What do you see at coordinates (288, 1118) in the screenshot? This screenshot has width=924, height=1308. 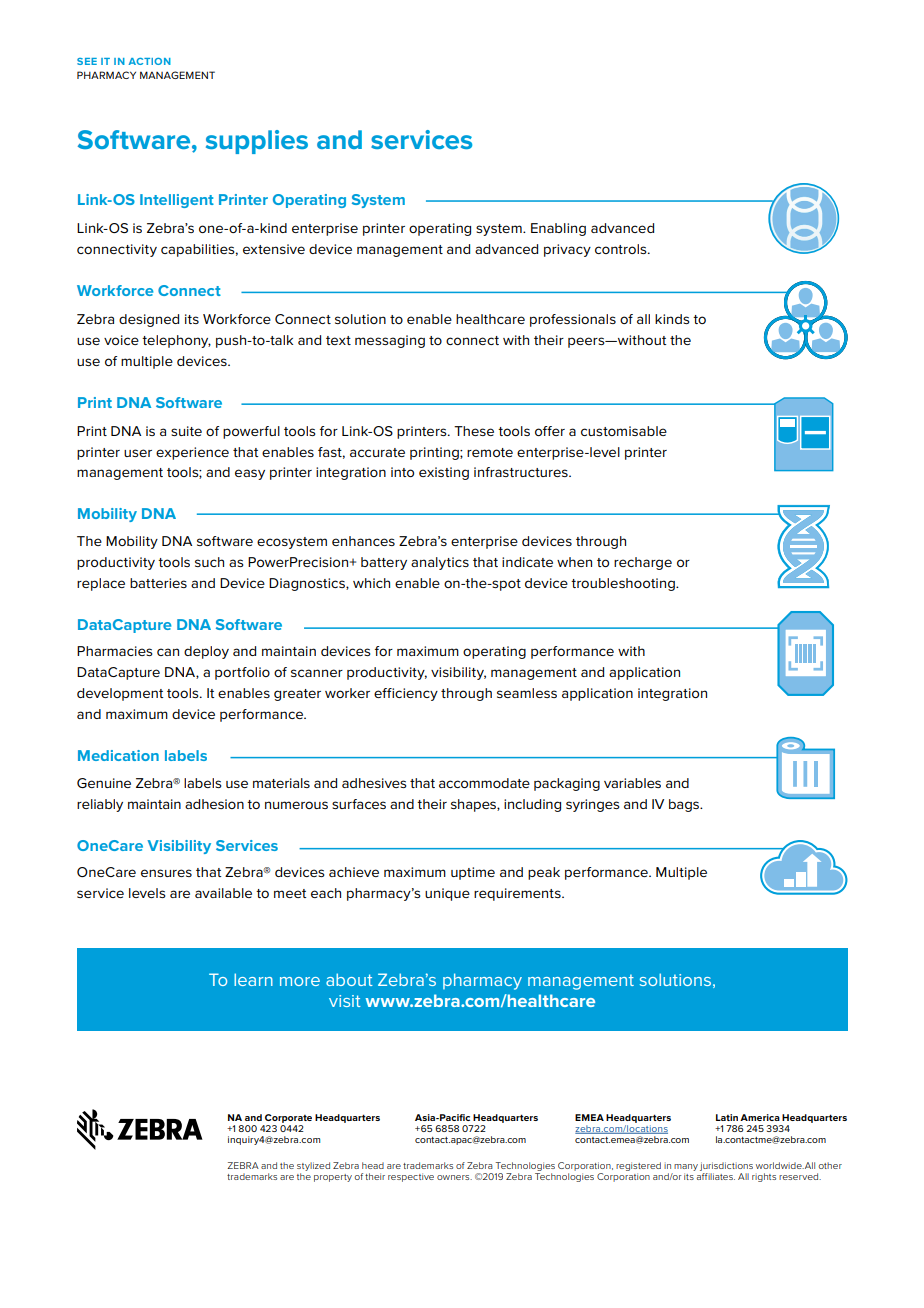 I see `Corporate` at bounding box center [288, 1118].
